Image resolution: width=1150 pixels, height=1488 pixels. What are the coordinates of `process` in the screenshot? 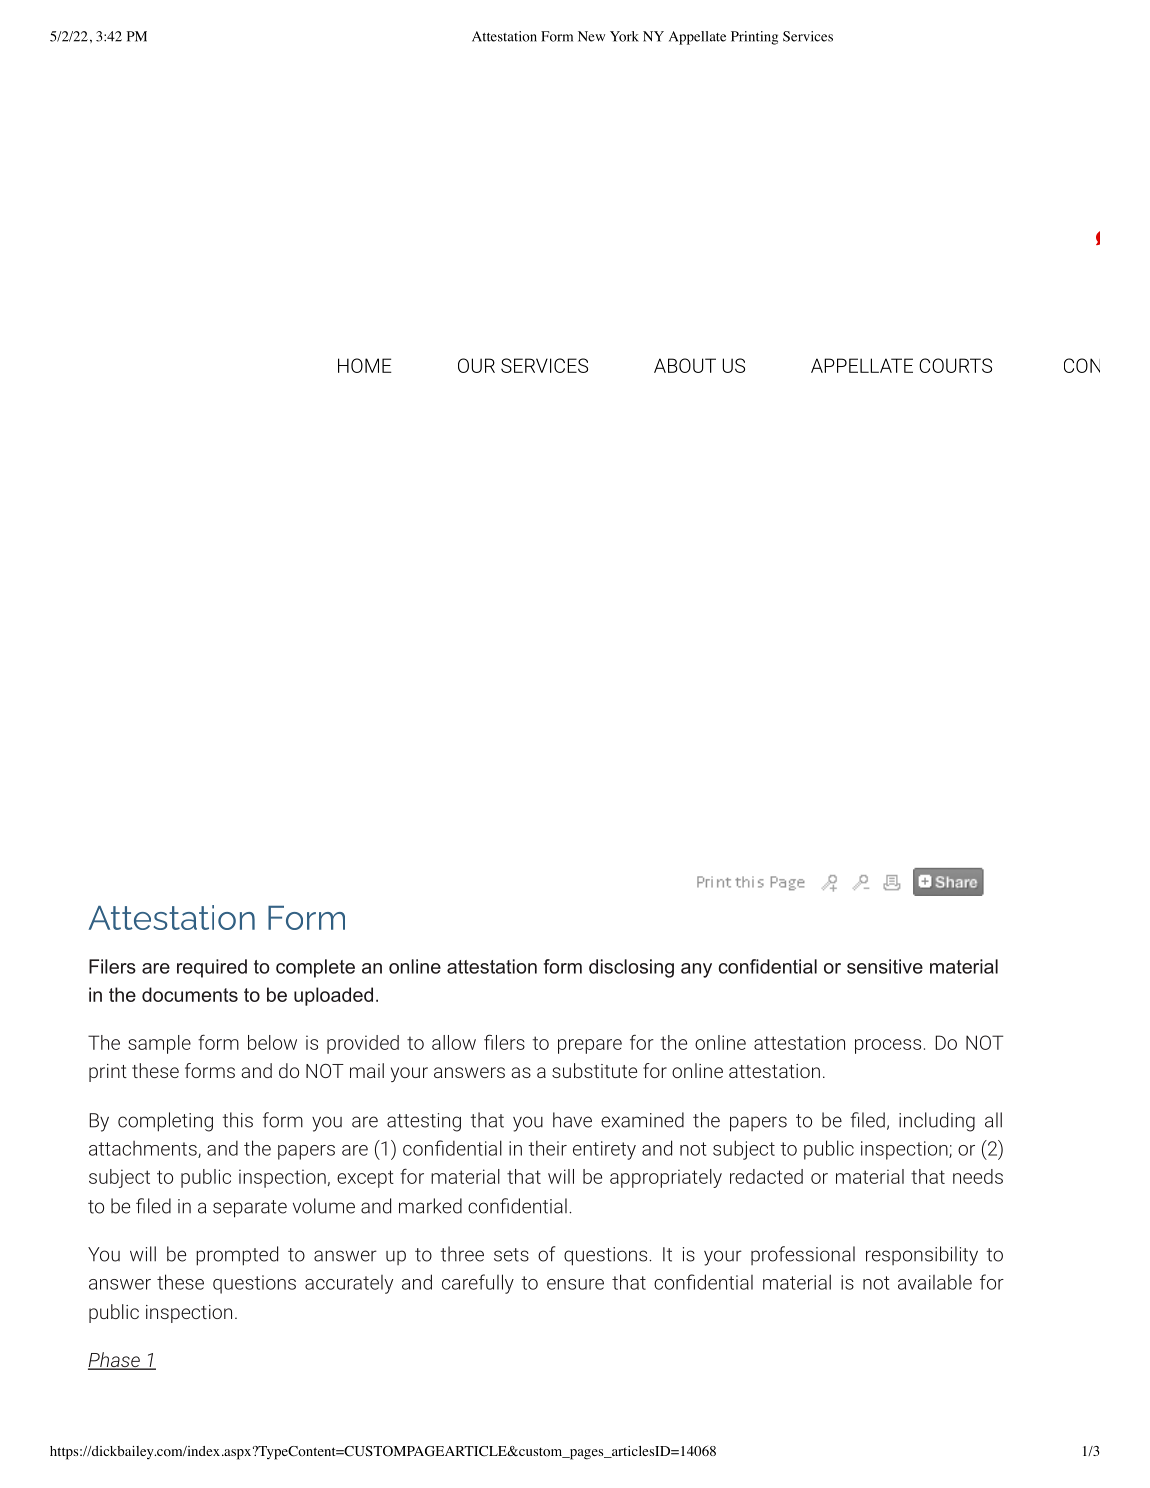 It's located at (888, 1046).
